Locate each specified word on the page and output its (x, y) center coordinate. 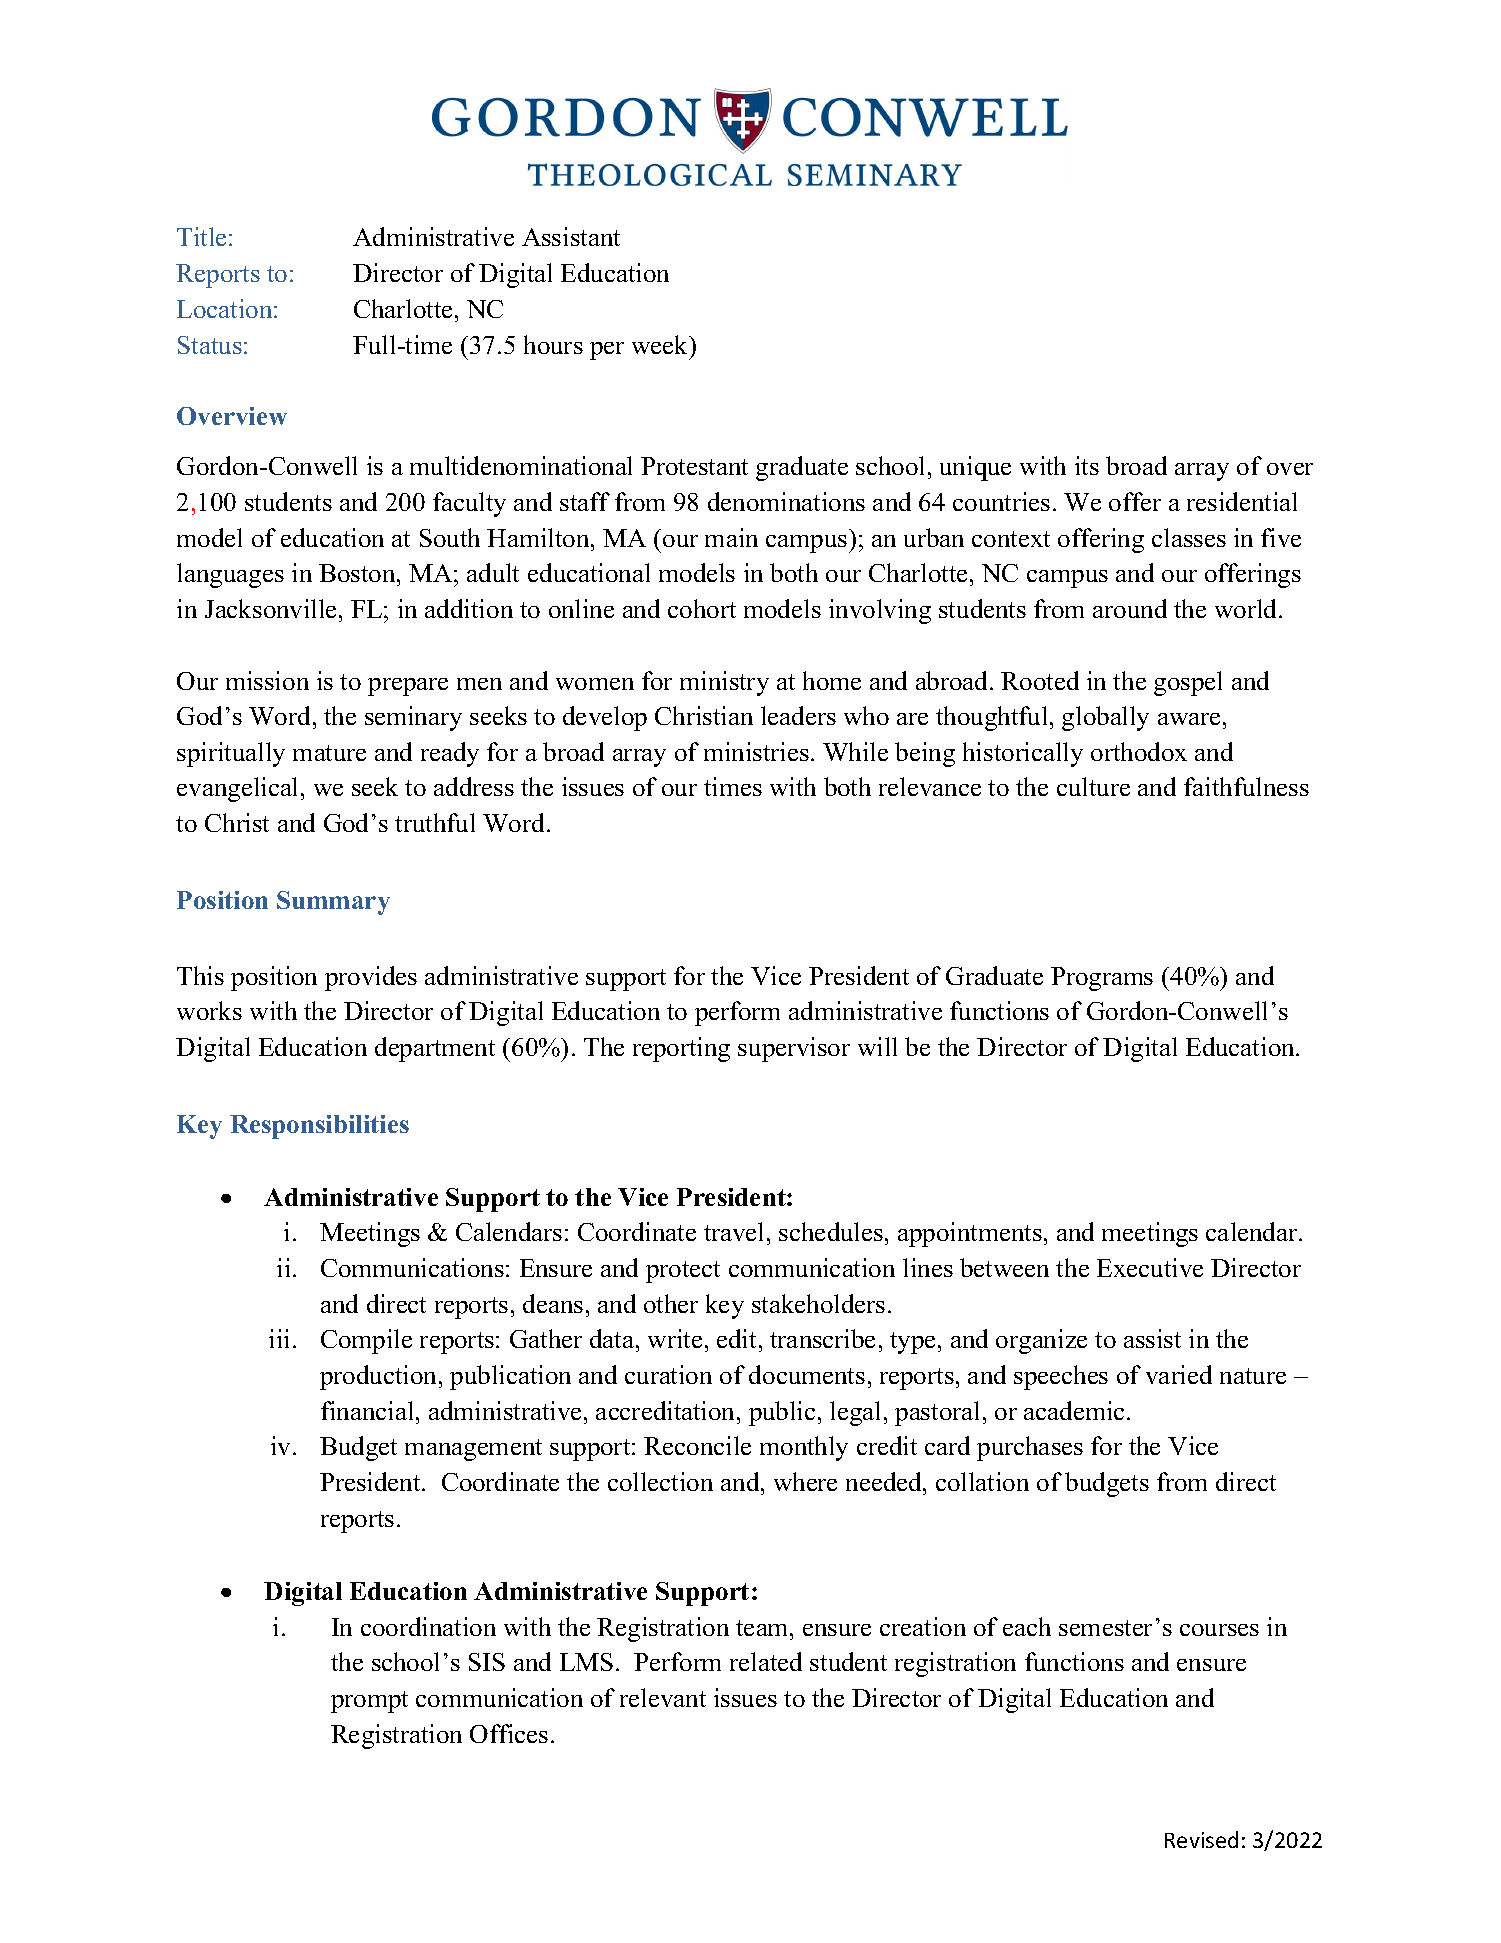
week (661, 344)
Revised (1201, 1839)
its (1087, 465)
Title (201, 236)
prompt (369, 1702)
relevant (663, 1697)
